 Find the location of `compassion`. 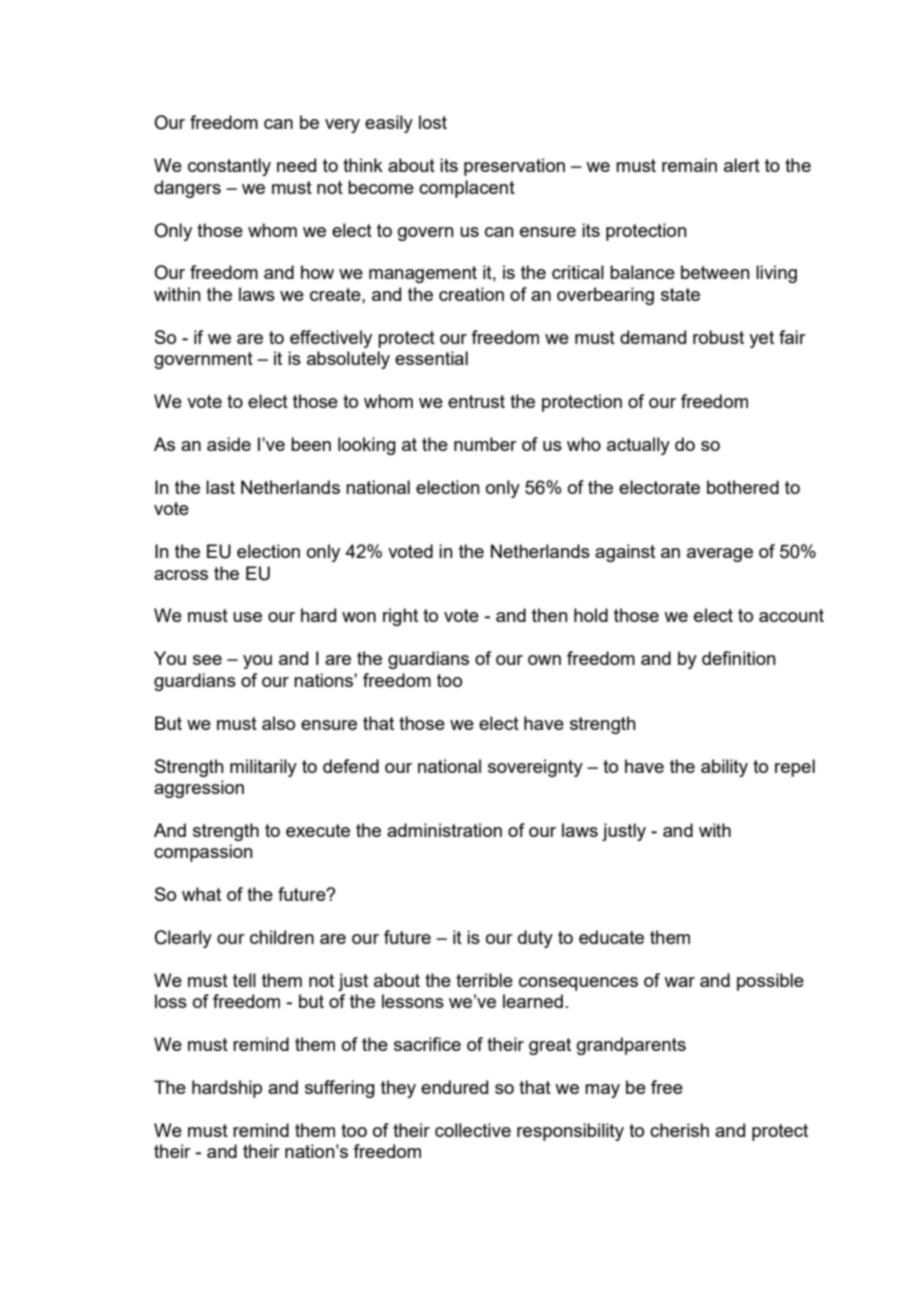

compassion is located at coordinates (203, 853).
